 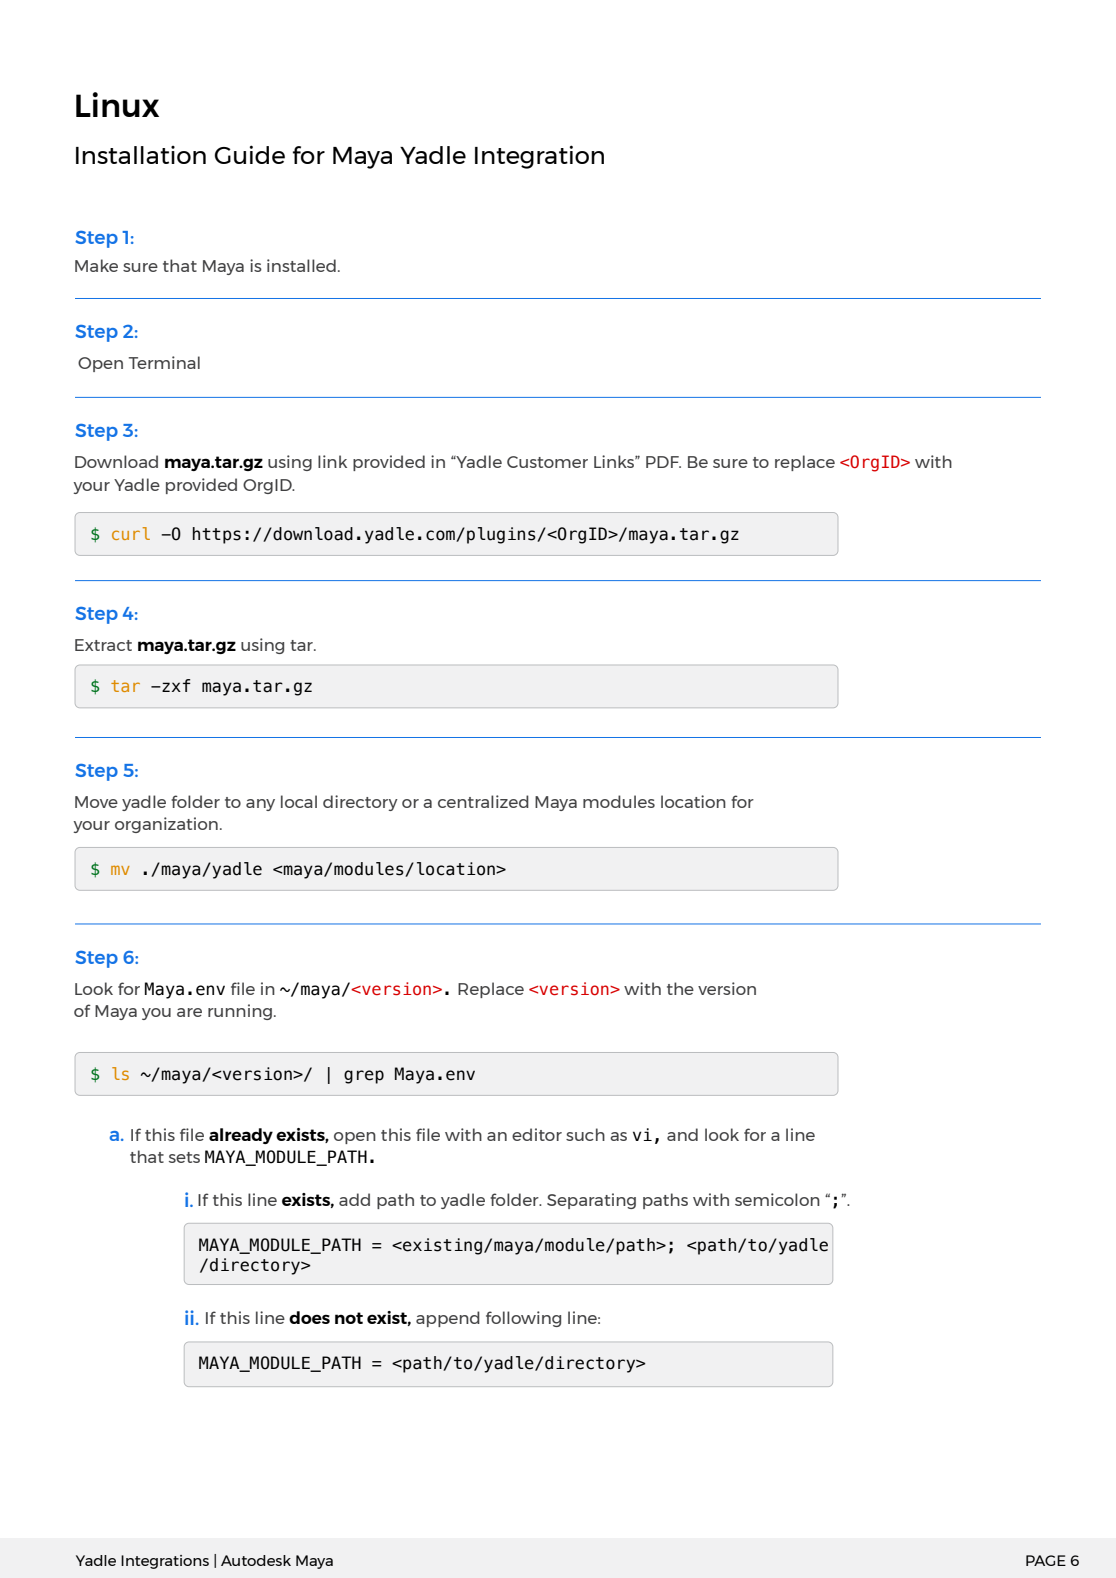 I want to click on organization, so click(x=166, y=825).
